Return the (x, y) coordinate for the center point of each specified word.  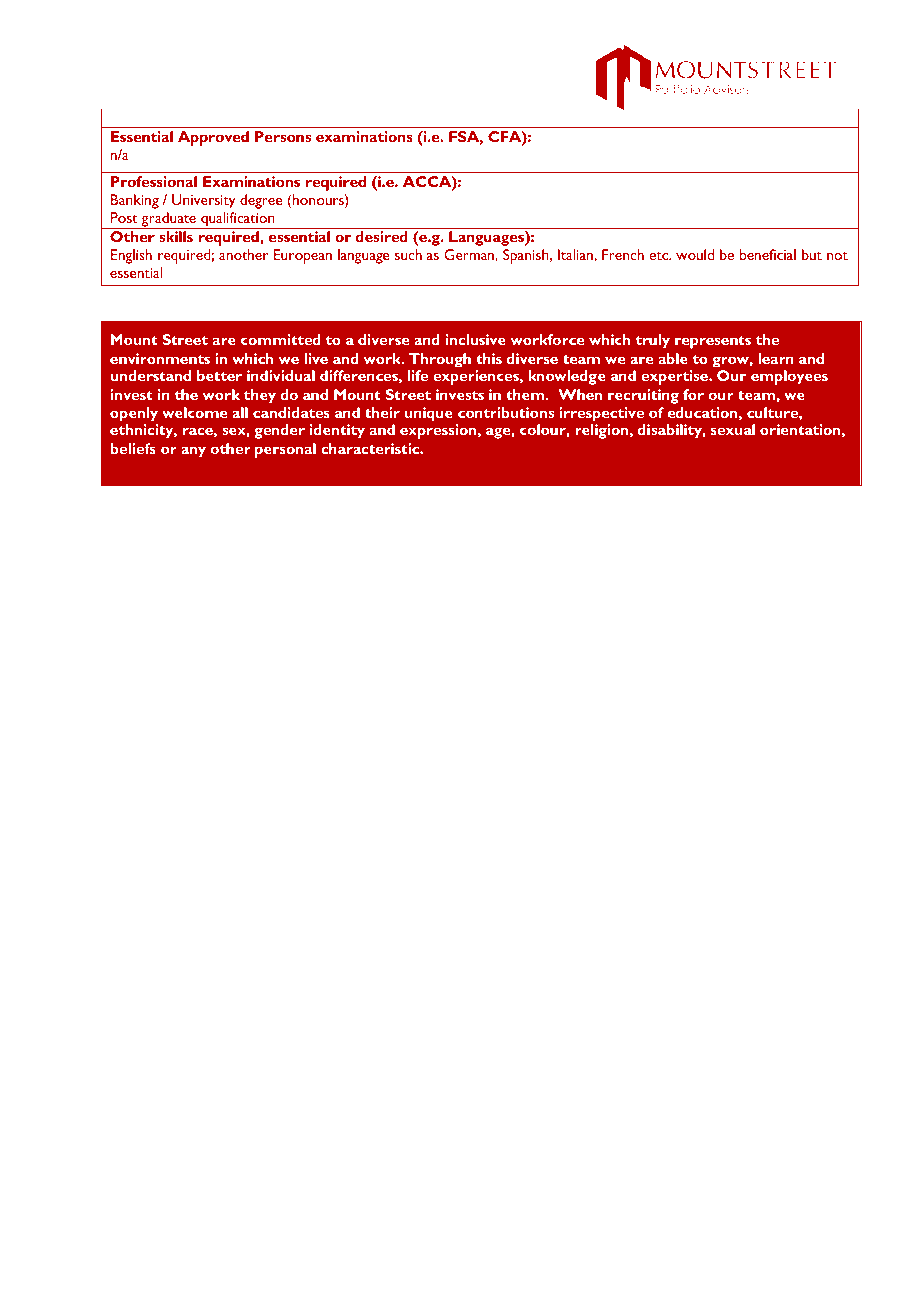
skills (176, 236)
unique (429, 414)
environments (160, 358)
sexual (733, 429)
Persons (283, 136)
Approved (213, 138)
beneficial (768, 254)
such (408, 254)
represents (713, 342)
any (193, 452)
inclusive (476, 339)
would (695, 254)
